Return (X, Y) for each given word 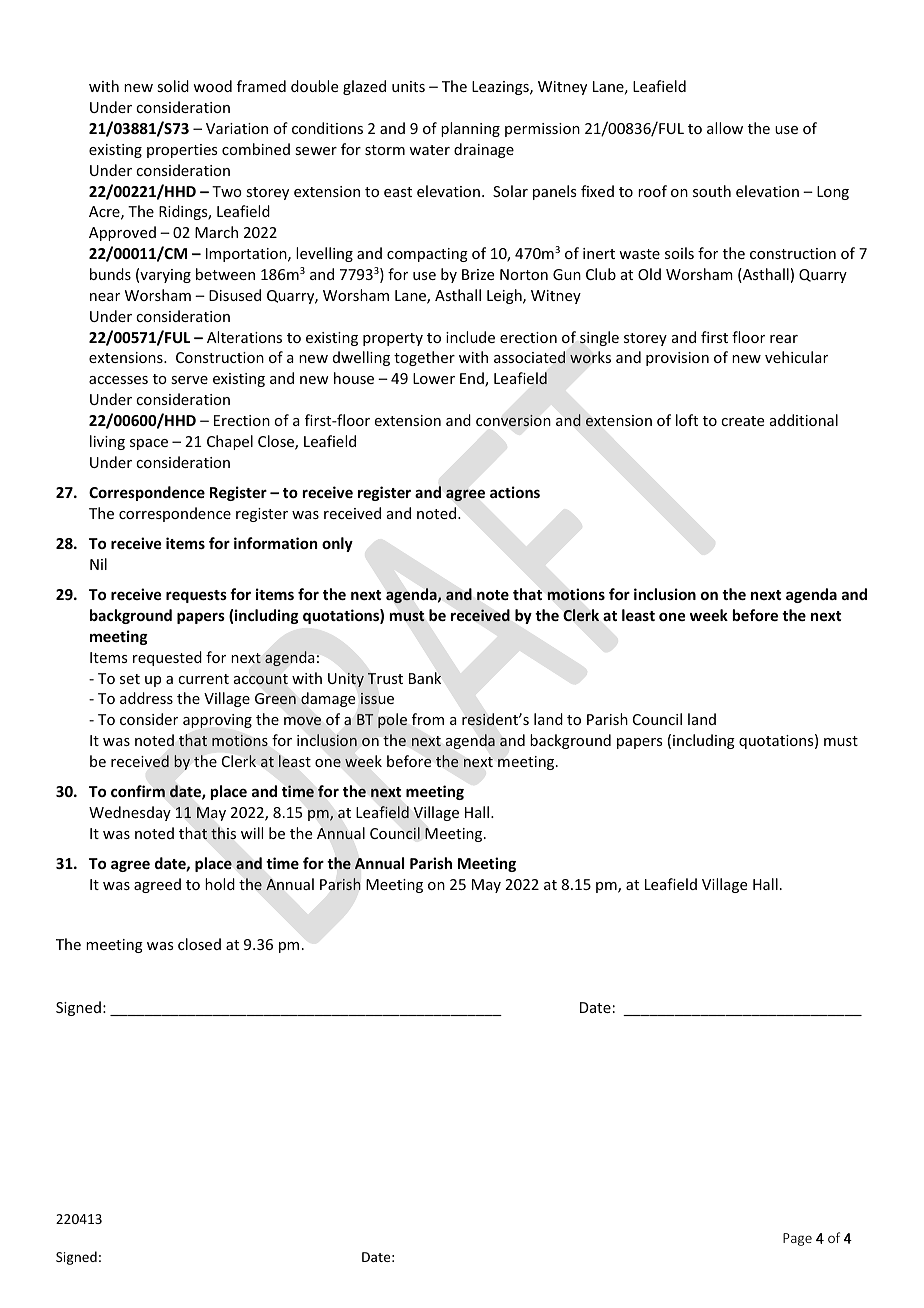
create (742, 421)
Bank (425, 678)
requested (167, 658)
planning (470, 129)
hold (220, 884)
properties (182, 151)
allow (725, 128)
